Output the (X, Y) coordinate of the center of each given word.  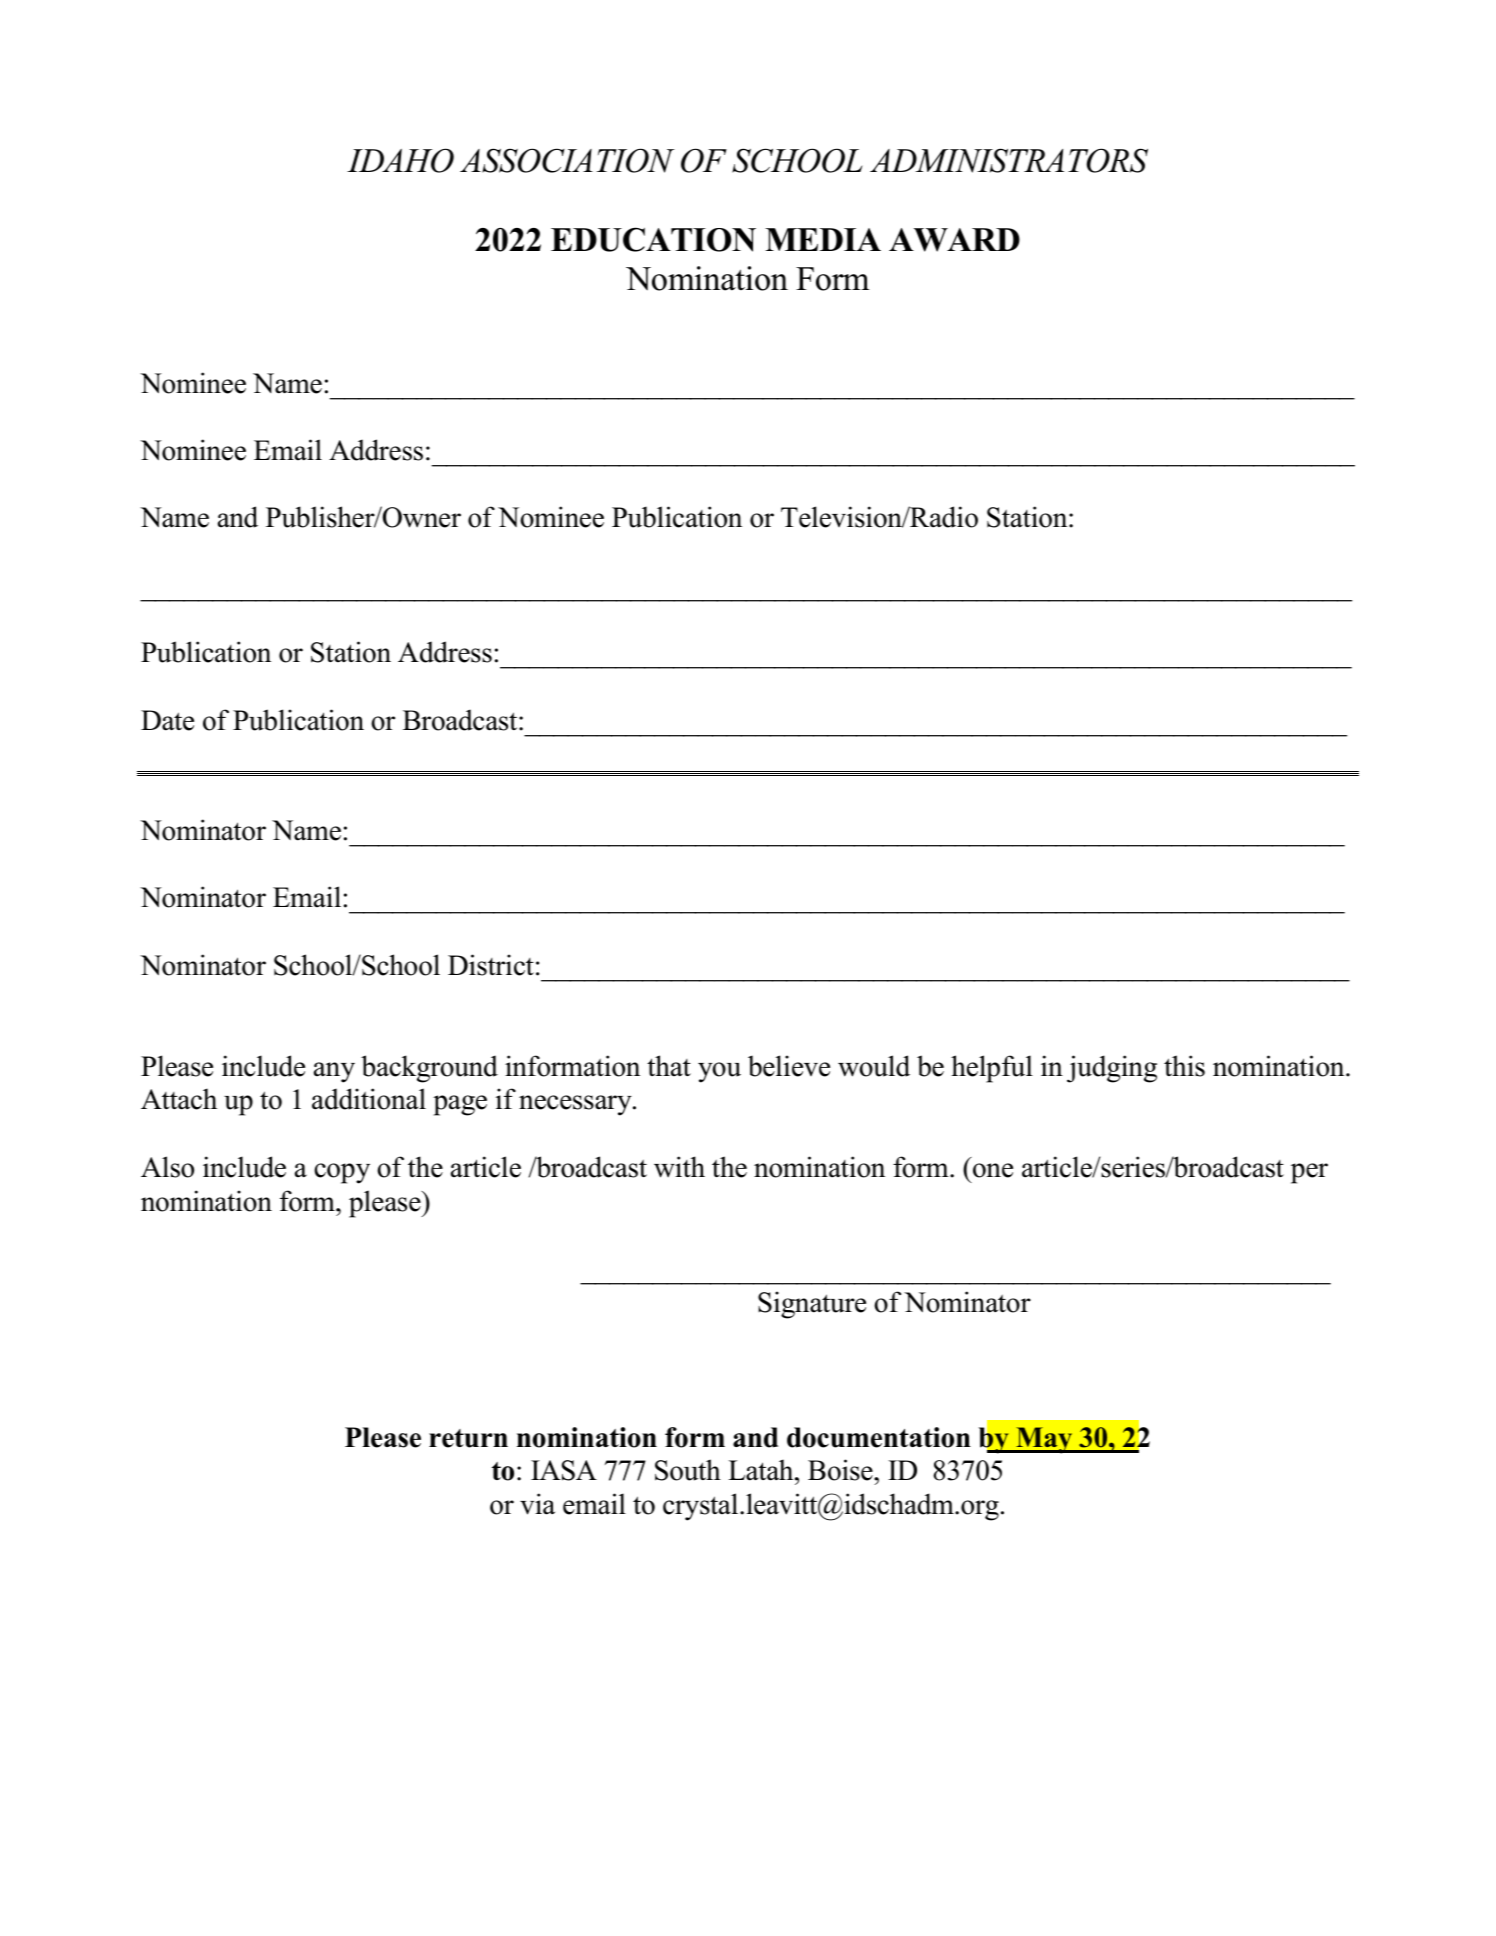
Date (167, 720)
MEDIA (823, 239)
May (1044, 1440)
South (688, 1470)
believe (789, 1066)
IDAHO (400, 160)
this (1184, 1066)
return (468, 1438)
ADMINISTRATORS (1009, 160)
